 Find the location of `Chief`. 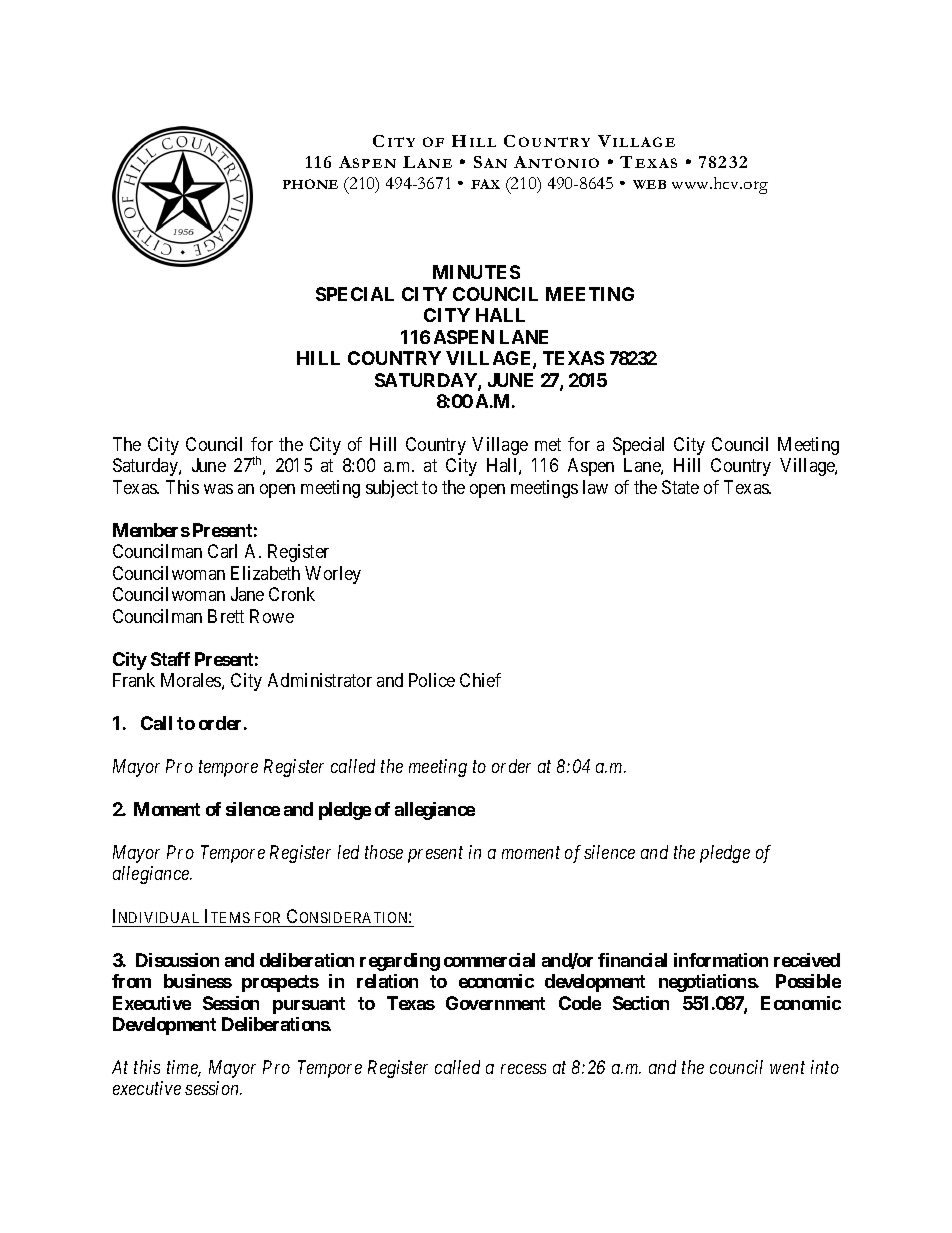

Chief is located at coordinates (480, 680).
